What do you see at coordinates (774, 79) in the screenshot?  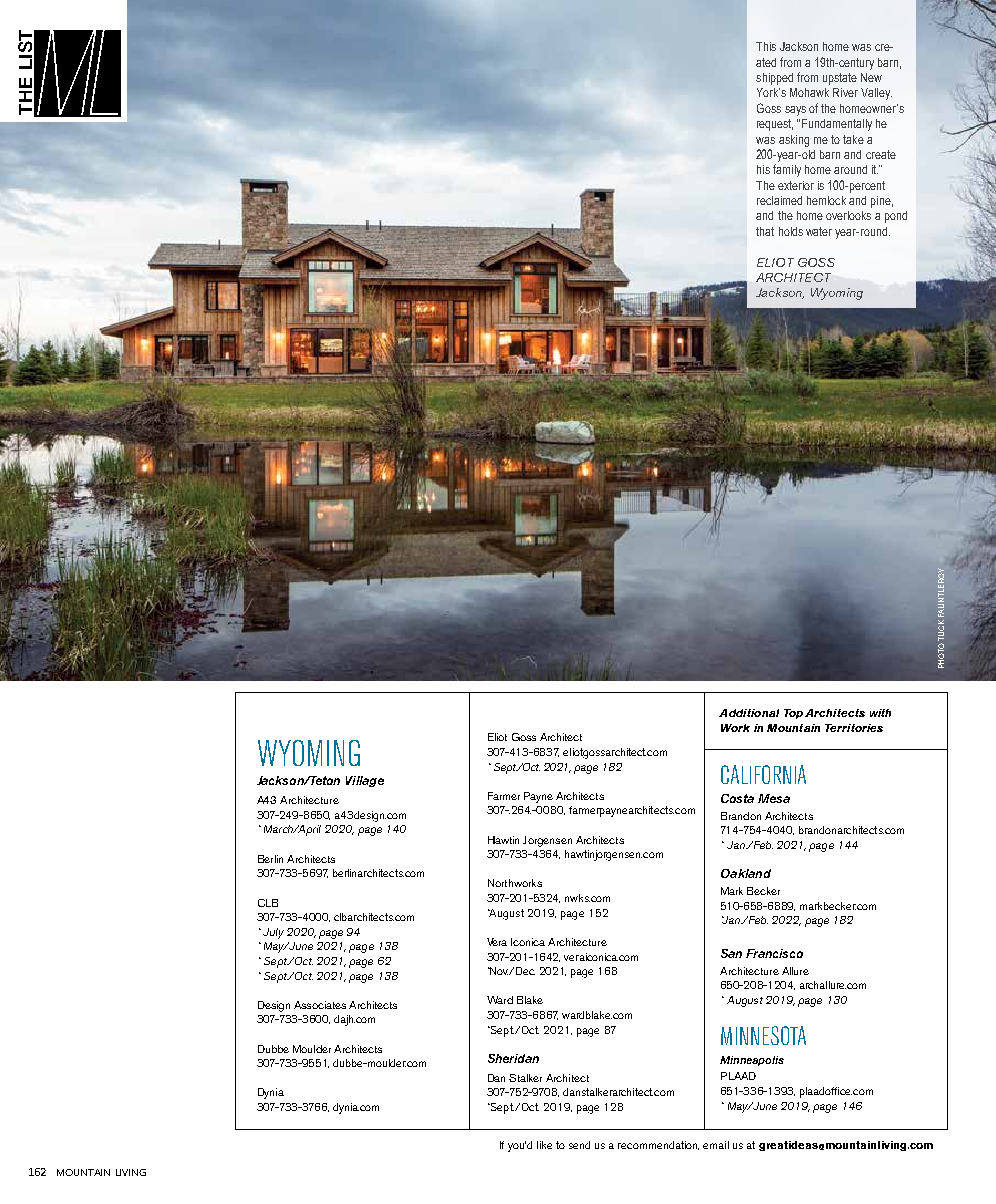 I see `shipped` at bounding box center [774, 79].
